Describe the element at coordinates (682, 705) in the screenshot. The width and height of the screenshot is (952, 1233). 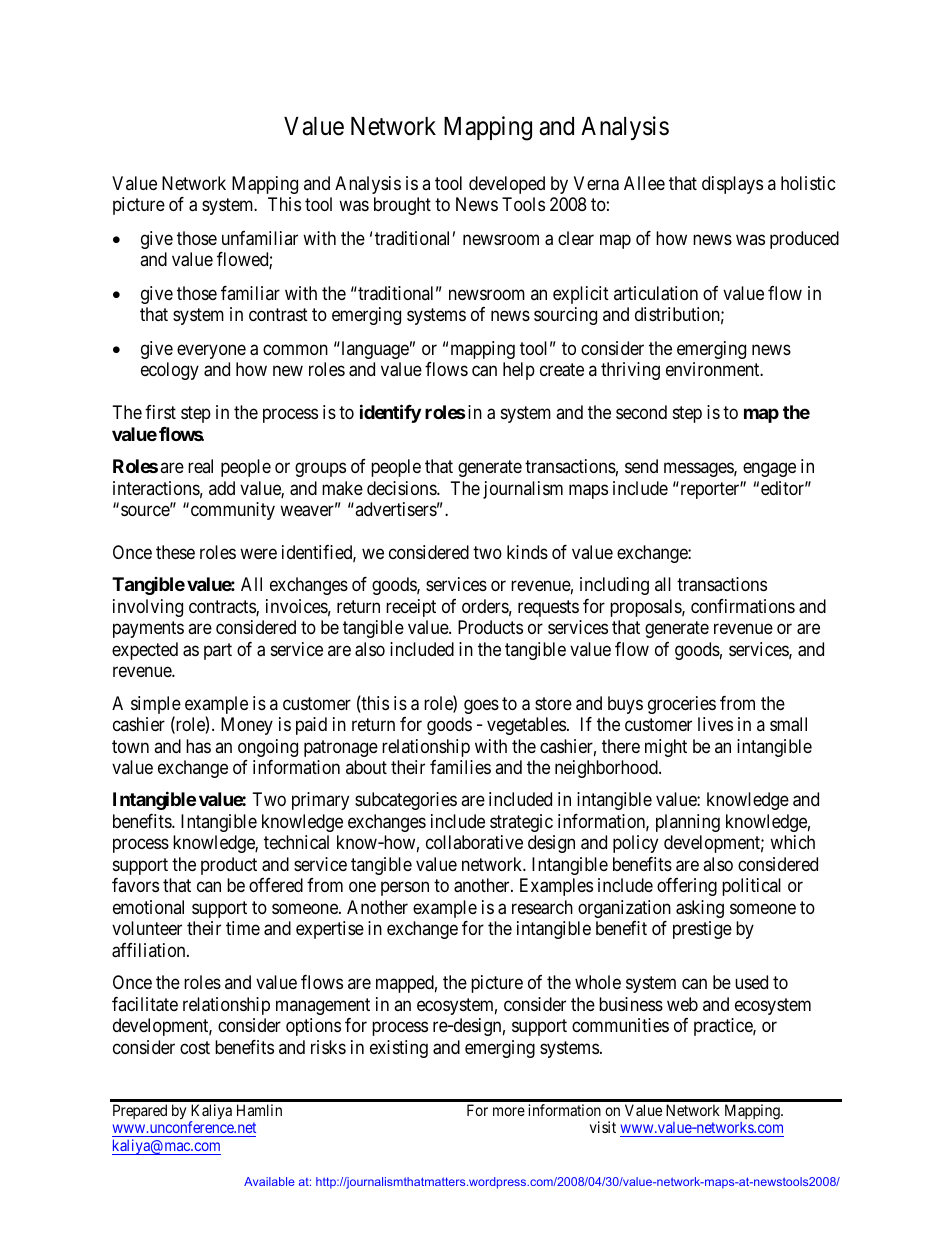
I see `groceries` at that location.
